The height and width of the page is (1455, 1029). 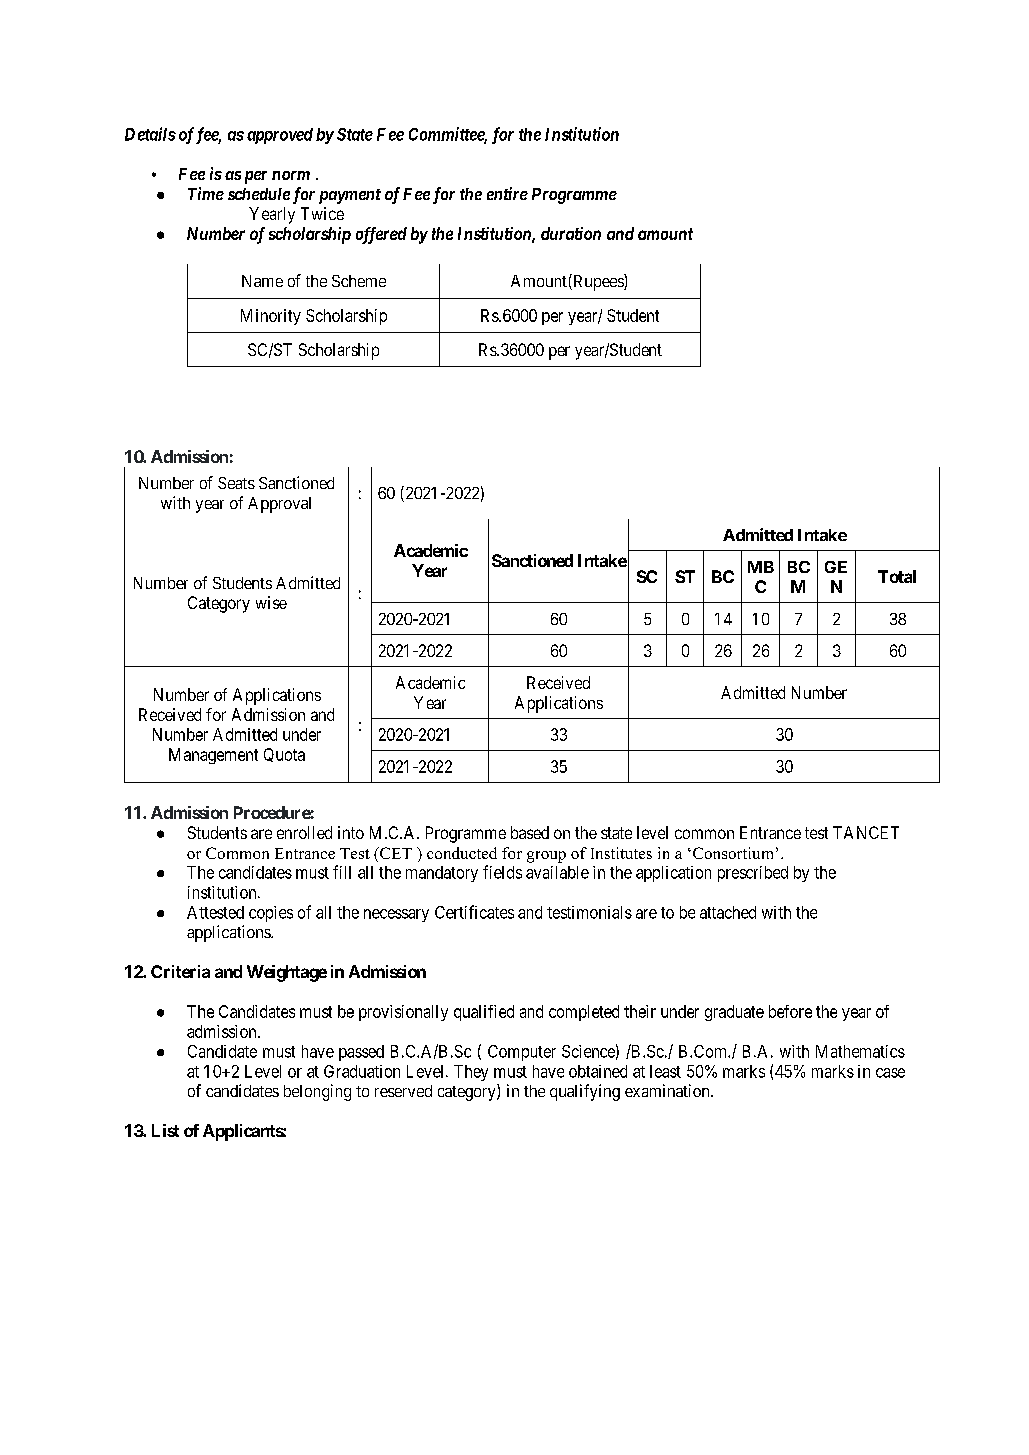 What do you see at coordinates (507, 193) in the page?
I see `entire` at bounding box center [507, 193].
